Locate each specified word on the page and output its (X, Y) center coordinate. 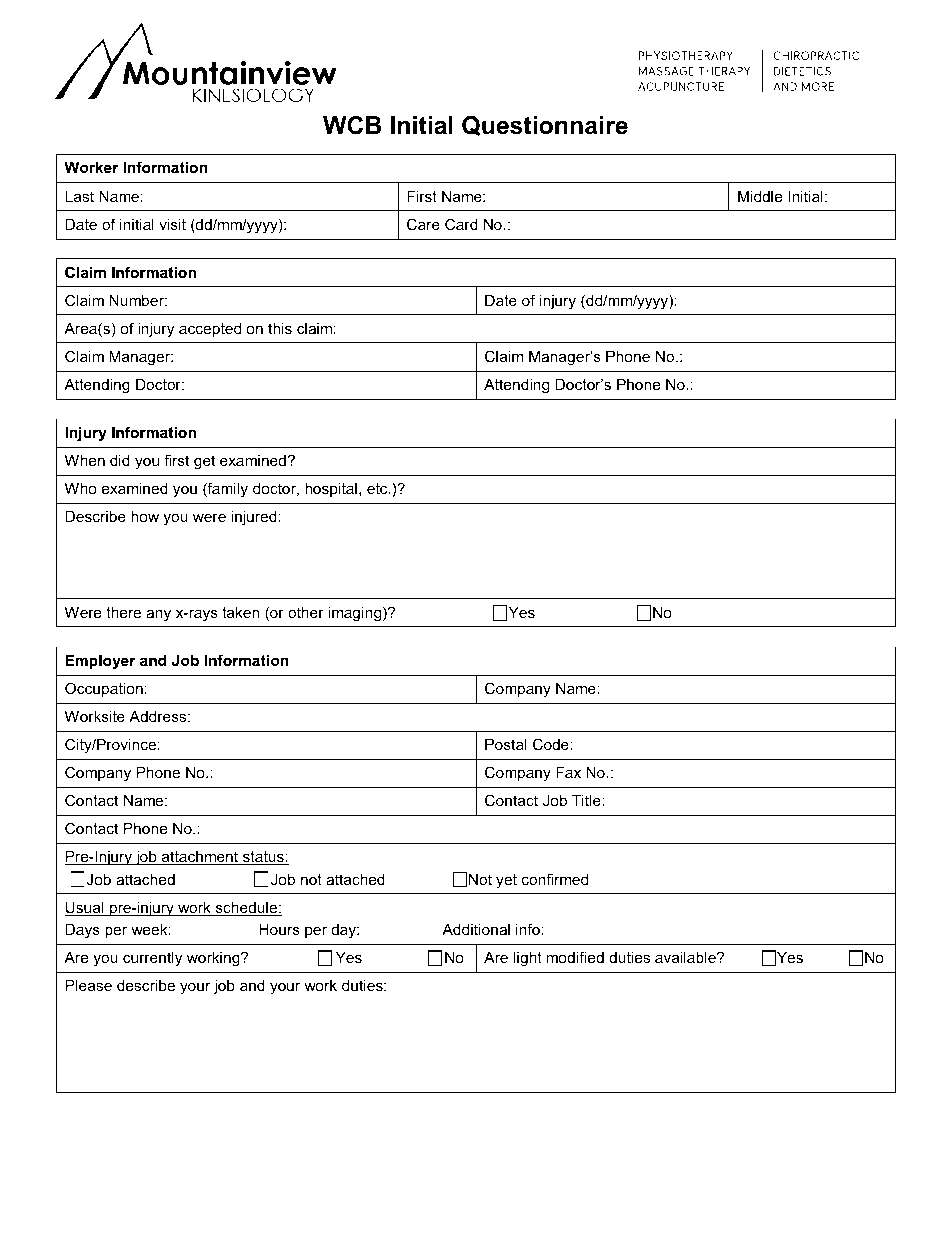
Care (423, 224)
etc (378, 488)
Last (79, 196)
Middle (760, 196)
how (145, 516)
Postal (506, 744)
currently (152, 959)
